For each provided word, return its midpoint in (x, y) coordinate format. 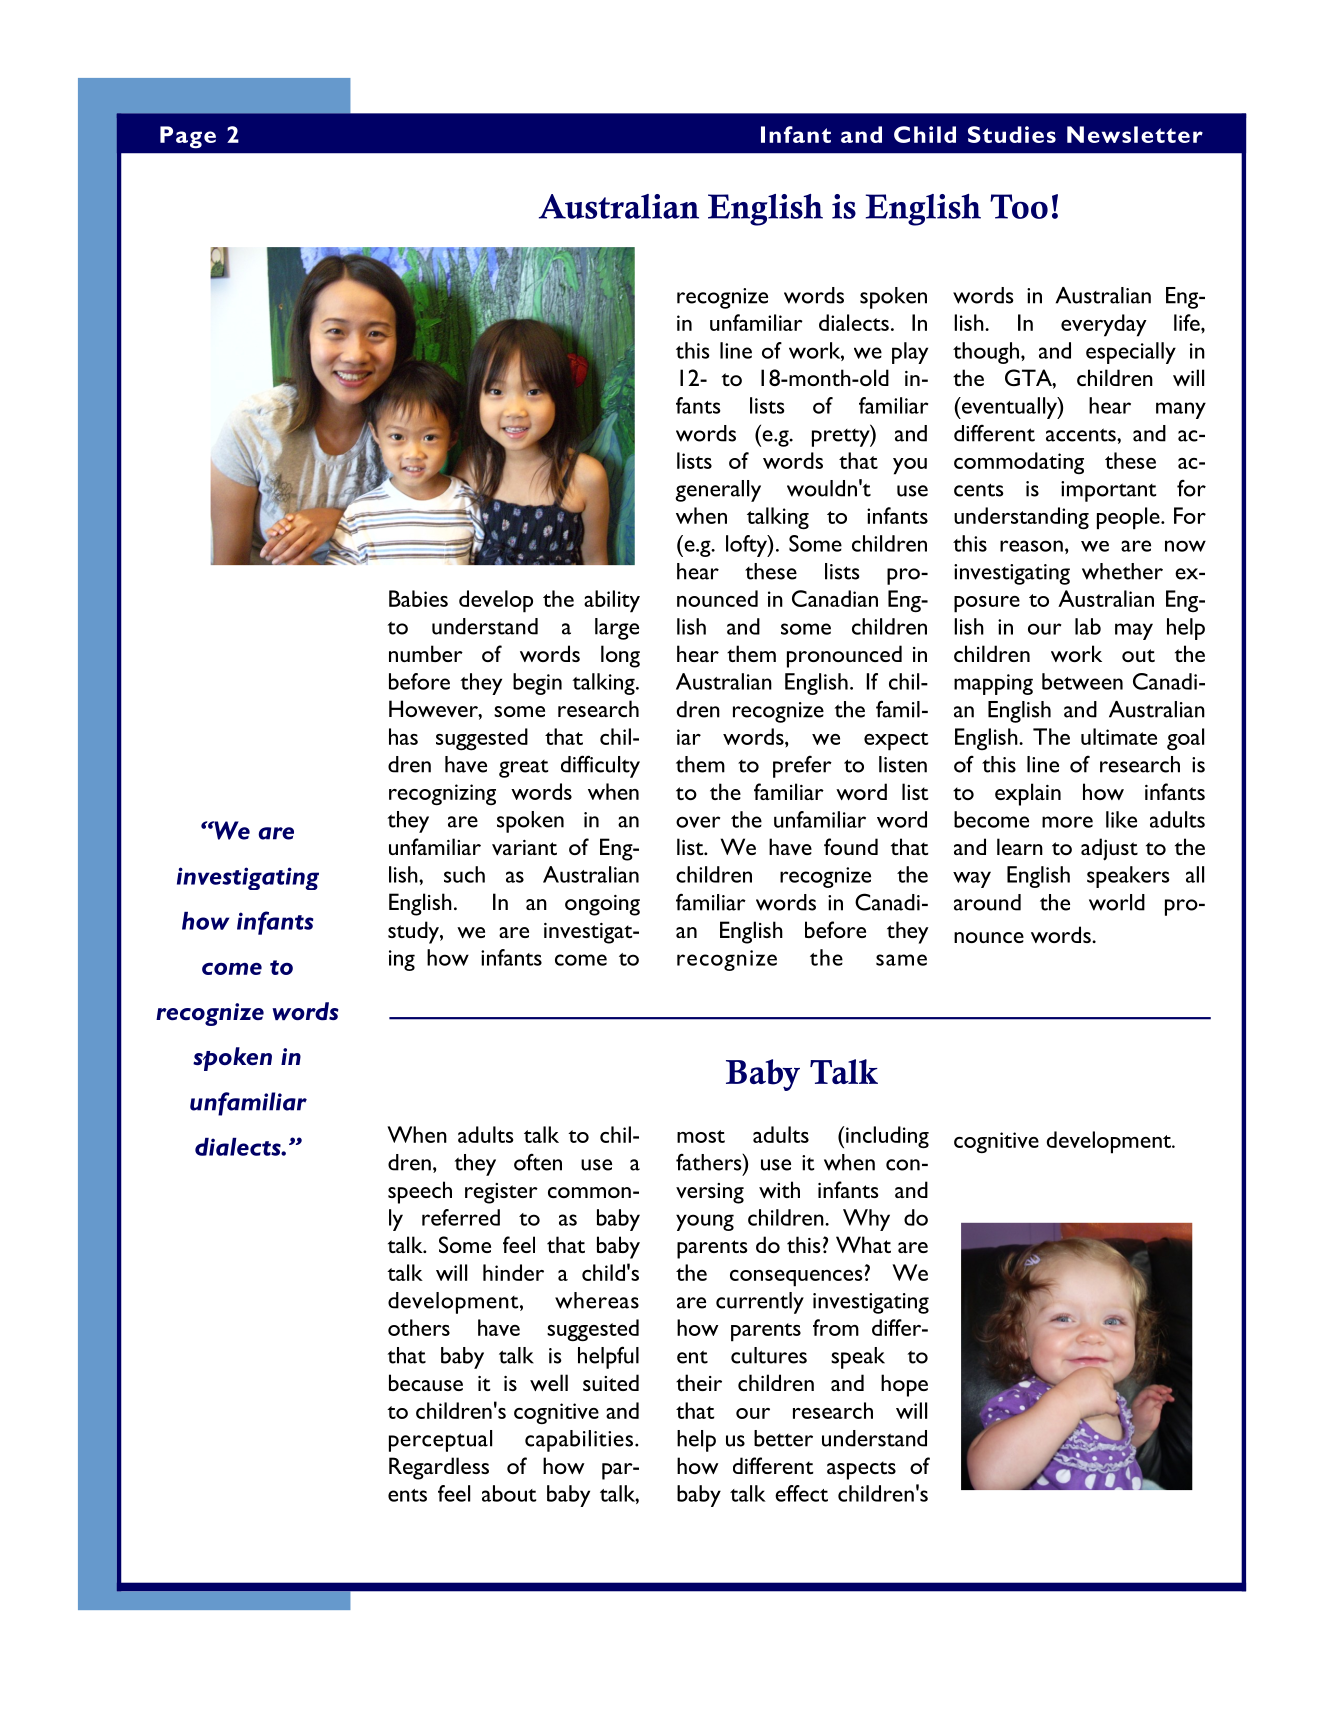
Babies (418, 598)
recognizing (442, 794)
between (1082, 681)
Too (1019, 206)
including (887, 1137)
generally (718, 491)
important (1108, 491)
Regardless (439, 1468)
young (705, 1222)
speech (420, 1192)
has (403, 736)
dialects (854, 322)
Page (188, 137)
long (620, 656)
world (1117, 902)
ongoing (602, 905)
